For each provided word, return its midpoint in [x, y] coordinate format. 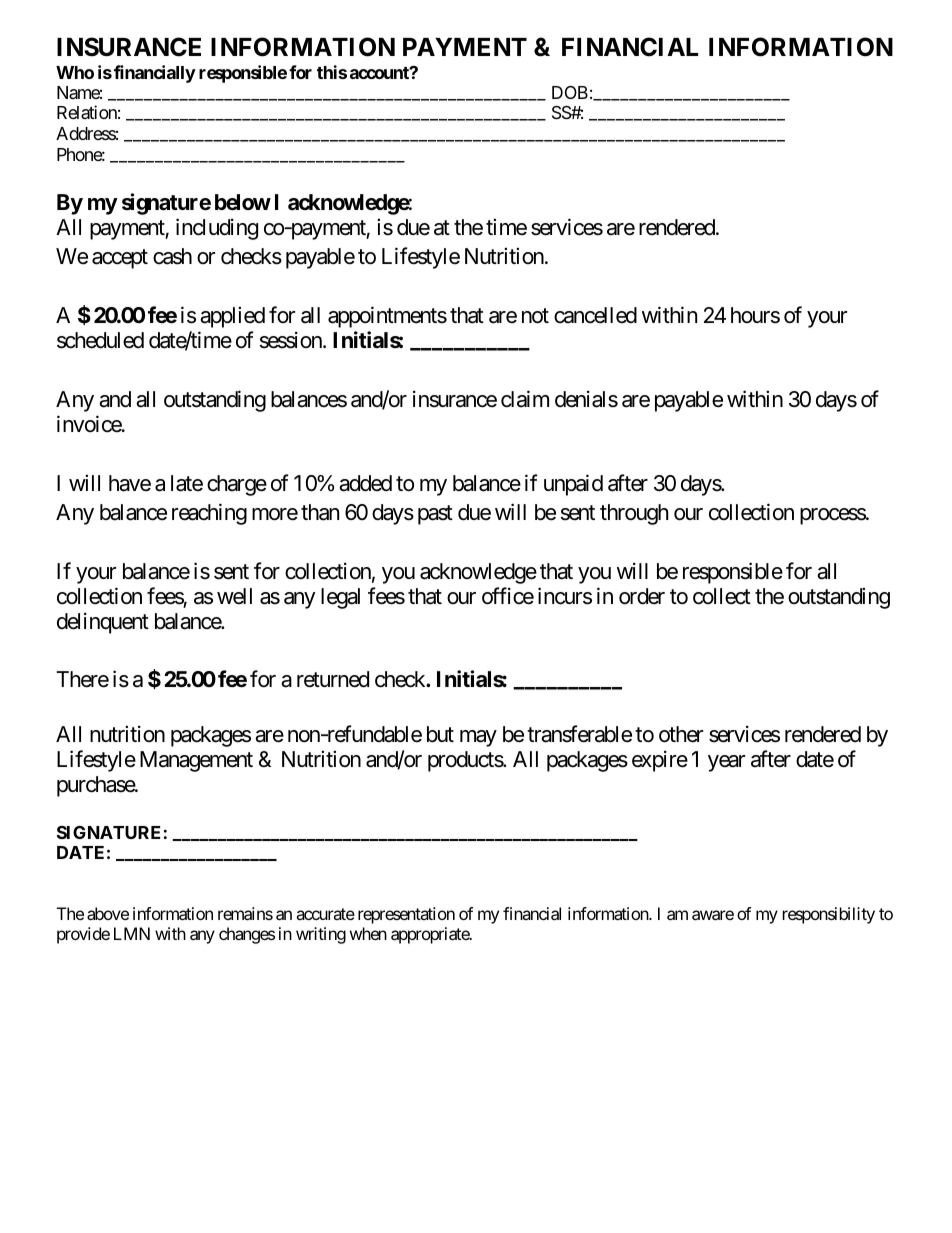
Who [75, 72]
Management [196, 761]
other [681, 734]
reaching [209, 514]
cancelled [595, 315]
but [440, 734]
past [435, 515]
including [217, 229]
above [108, 913]
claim [525, 399]
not [535, 316]
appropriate [431, 935]
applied [232, 317]
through [634, 514]
